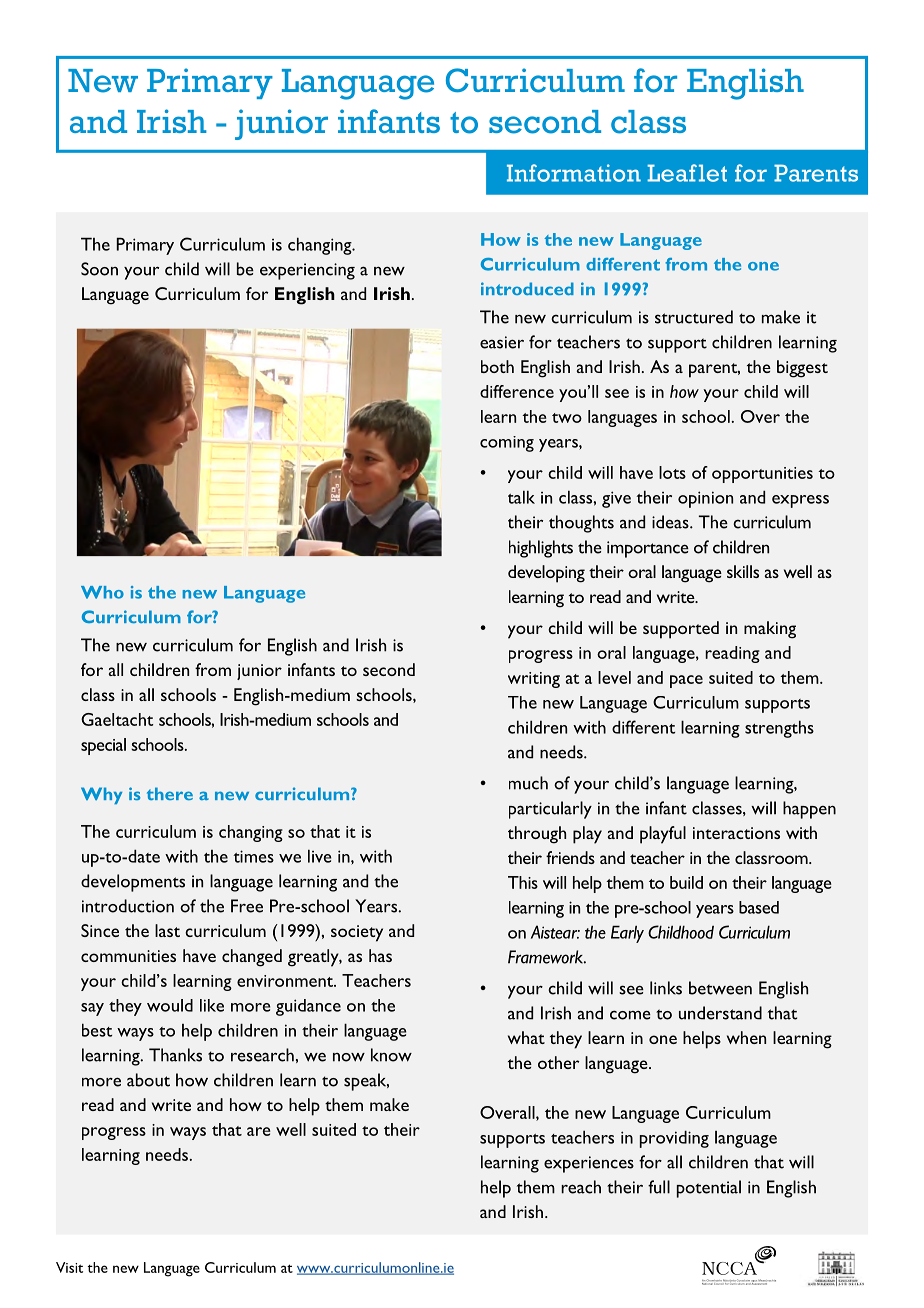 The width and height of the screenshot is (924, 1308). Describe the element at coordinates (694, 317) in the screenshot. I see `structured` at that location.
